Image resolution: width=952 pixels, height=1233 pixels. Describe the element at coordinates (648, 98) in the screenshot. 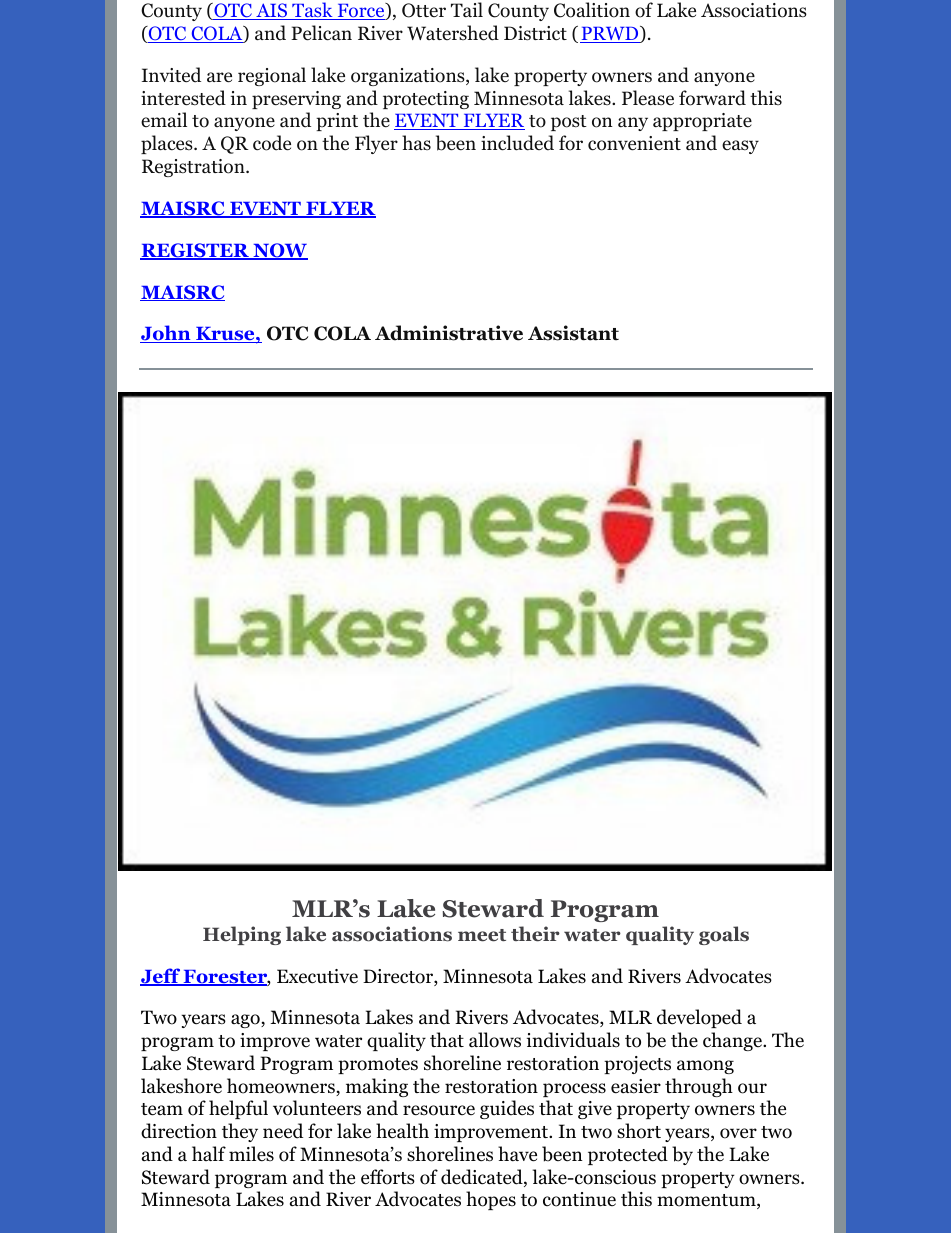

I see `Please` at that location.
